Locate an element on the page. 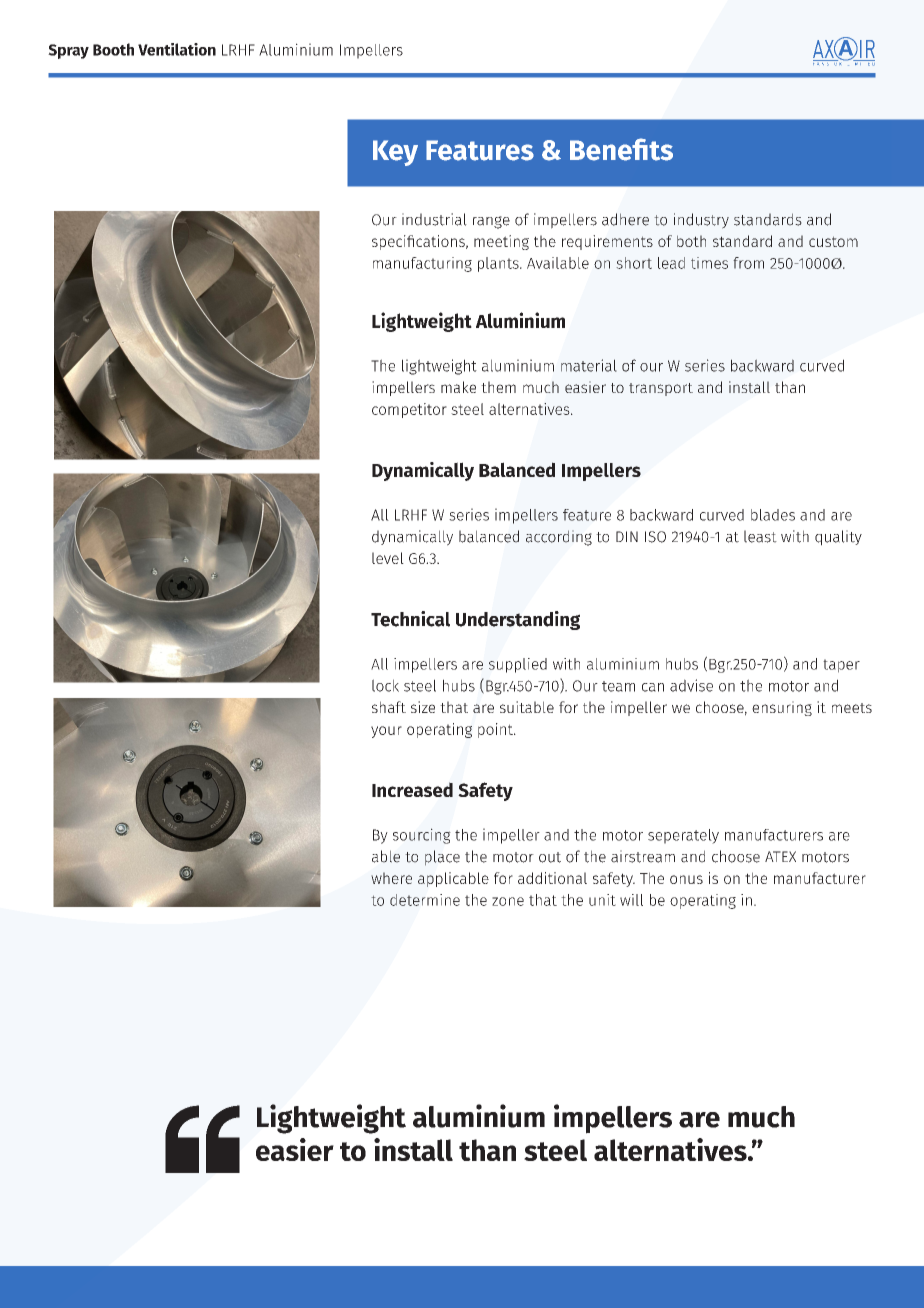 Image resolution: width=924 pixels, height=1308 pixels. level is located at coordinates (388, 558).
